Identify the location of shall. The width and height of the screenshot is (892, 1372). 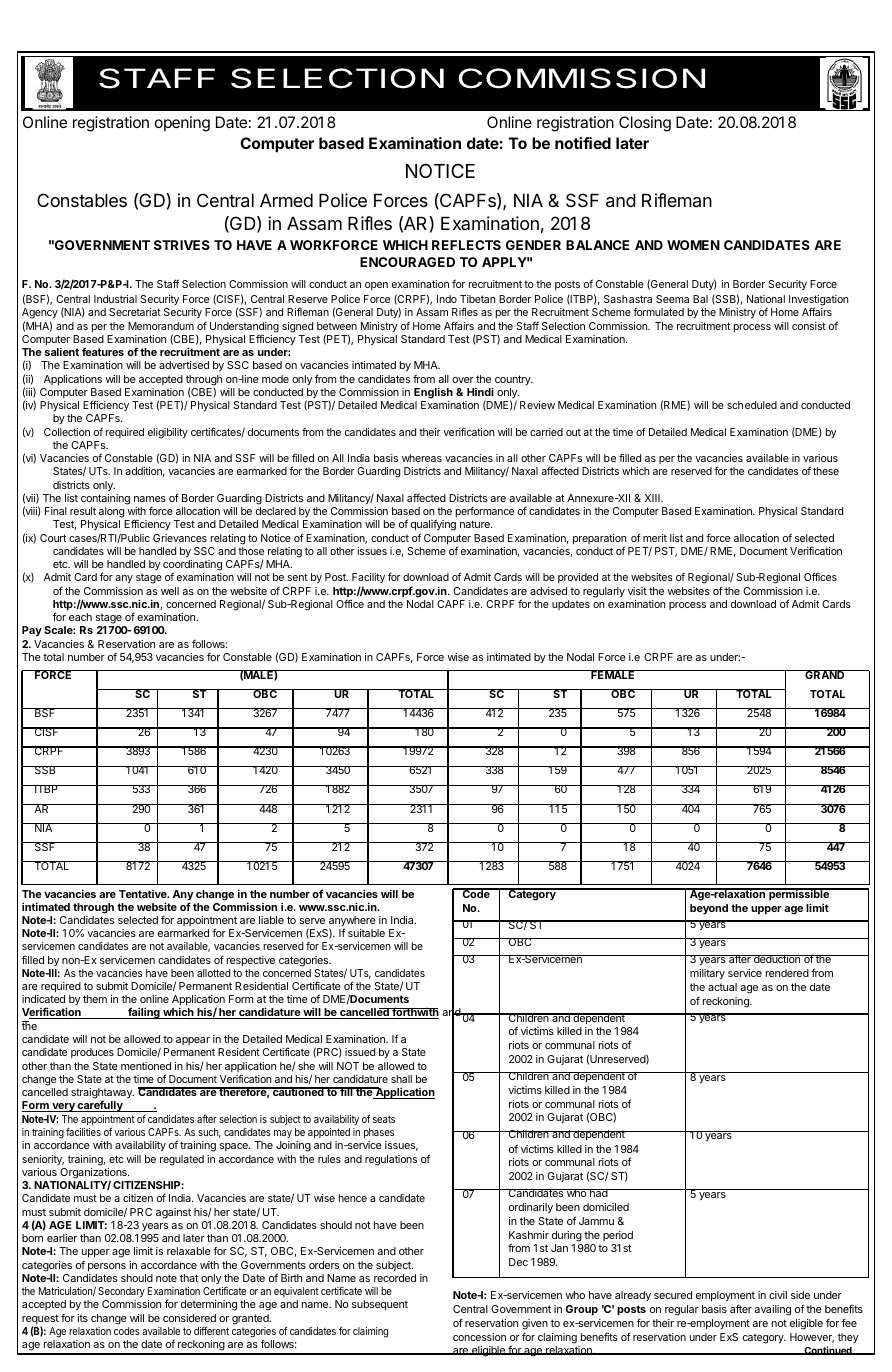
(401, 1079).
